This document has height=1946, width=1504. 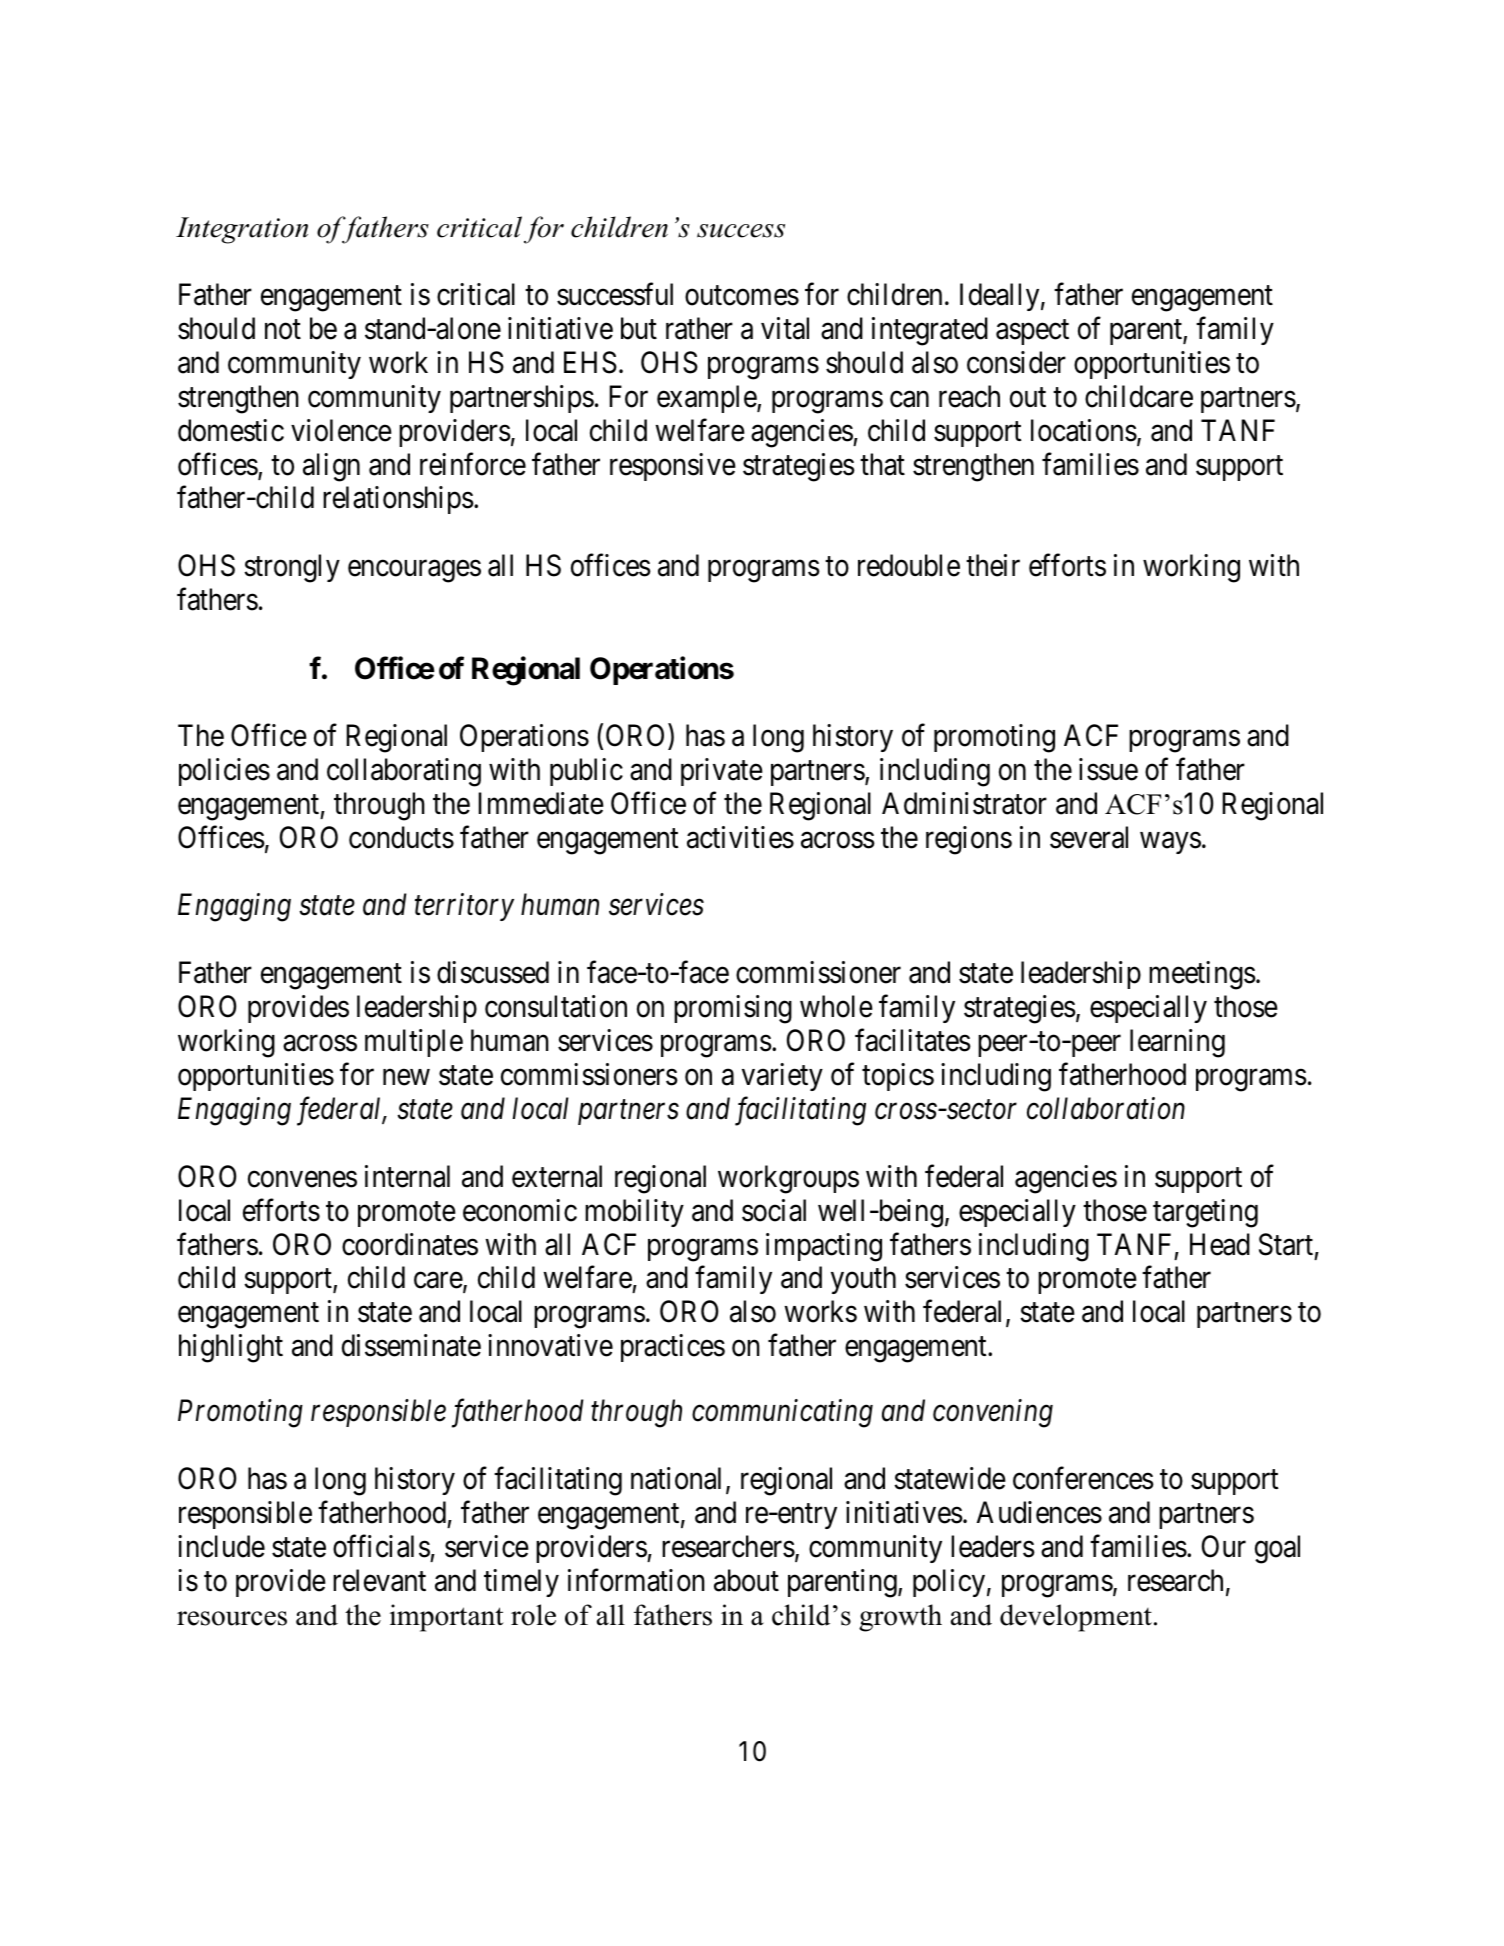 What do you see at coordinates (379, 1580) in the document?
I see `relevant` at bounding box center [379, 1580].
